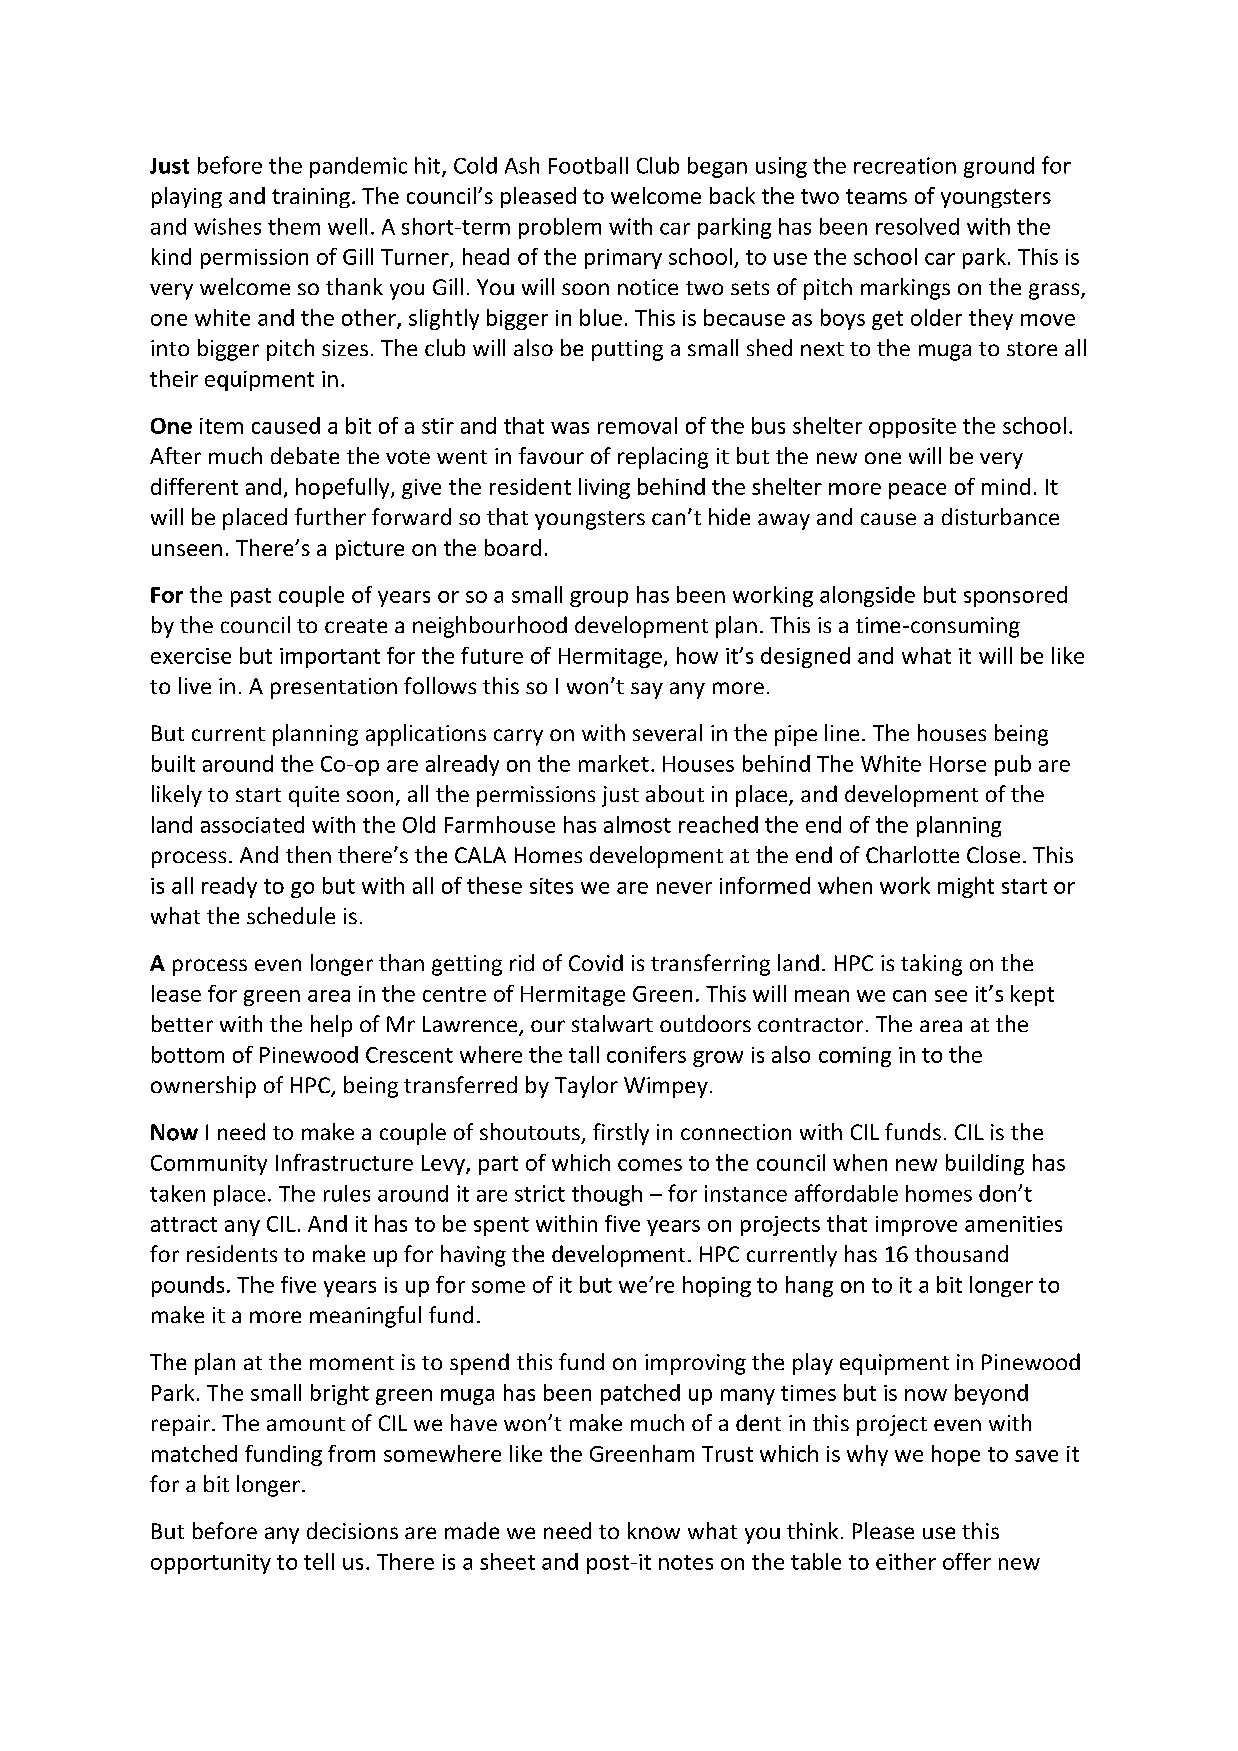 This page has width=1238, height=1751. Describe the element at coordinates (319, 1561) in the page. I see `tell` at that location.
